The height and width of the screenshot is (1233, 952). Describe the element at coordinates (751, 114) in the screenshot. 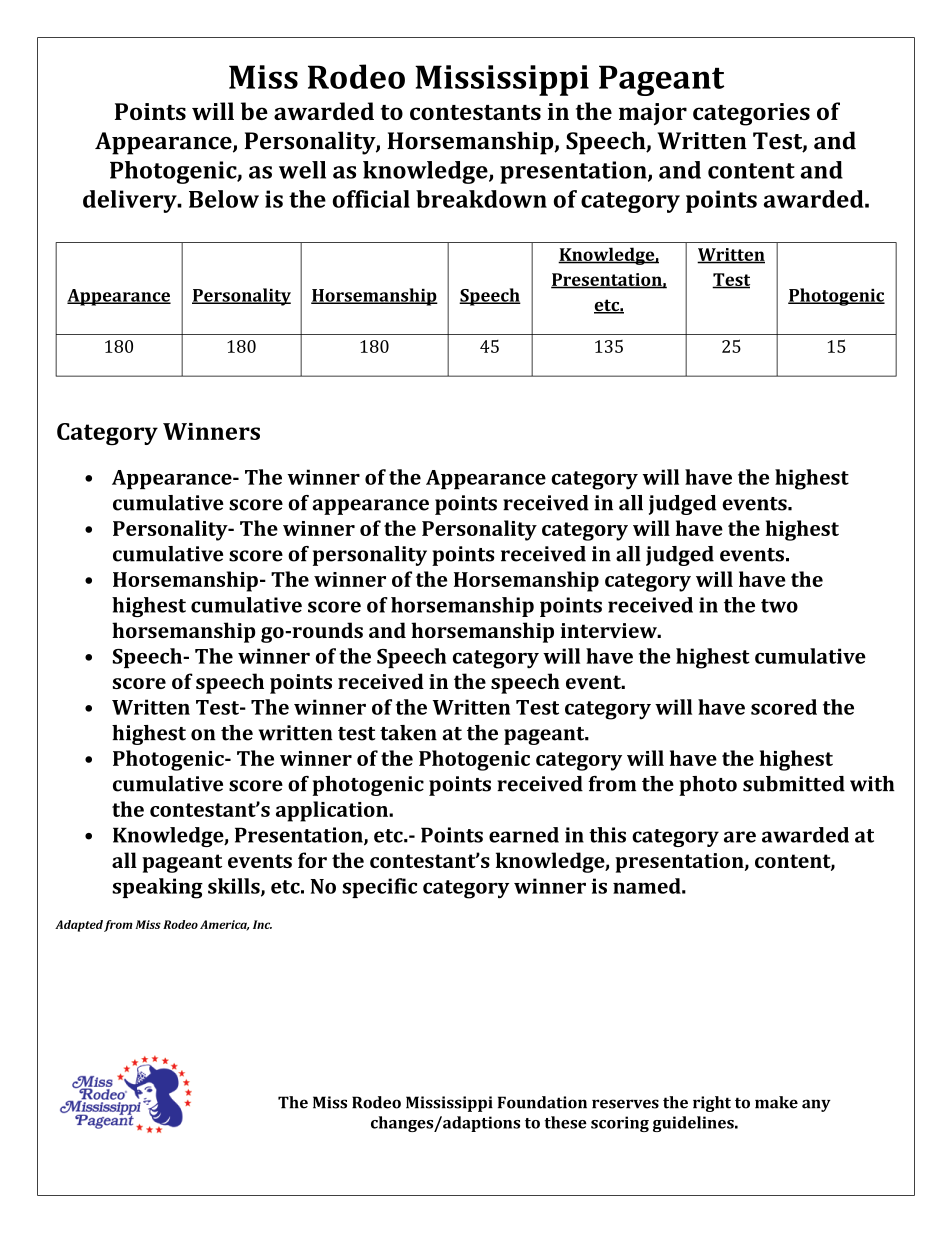

I see `categories` at that location.
